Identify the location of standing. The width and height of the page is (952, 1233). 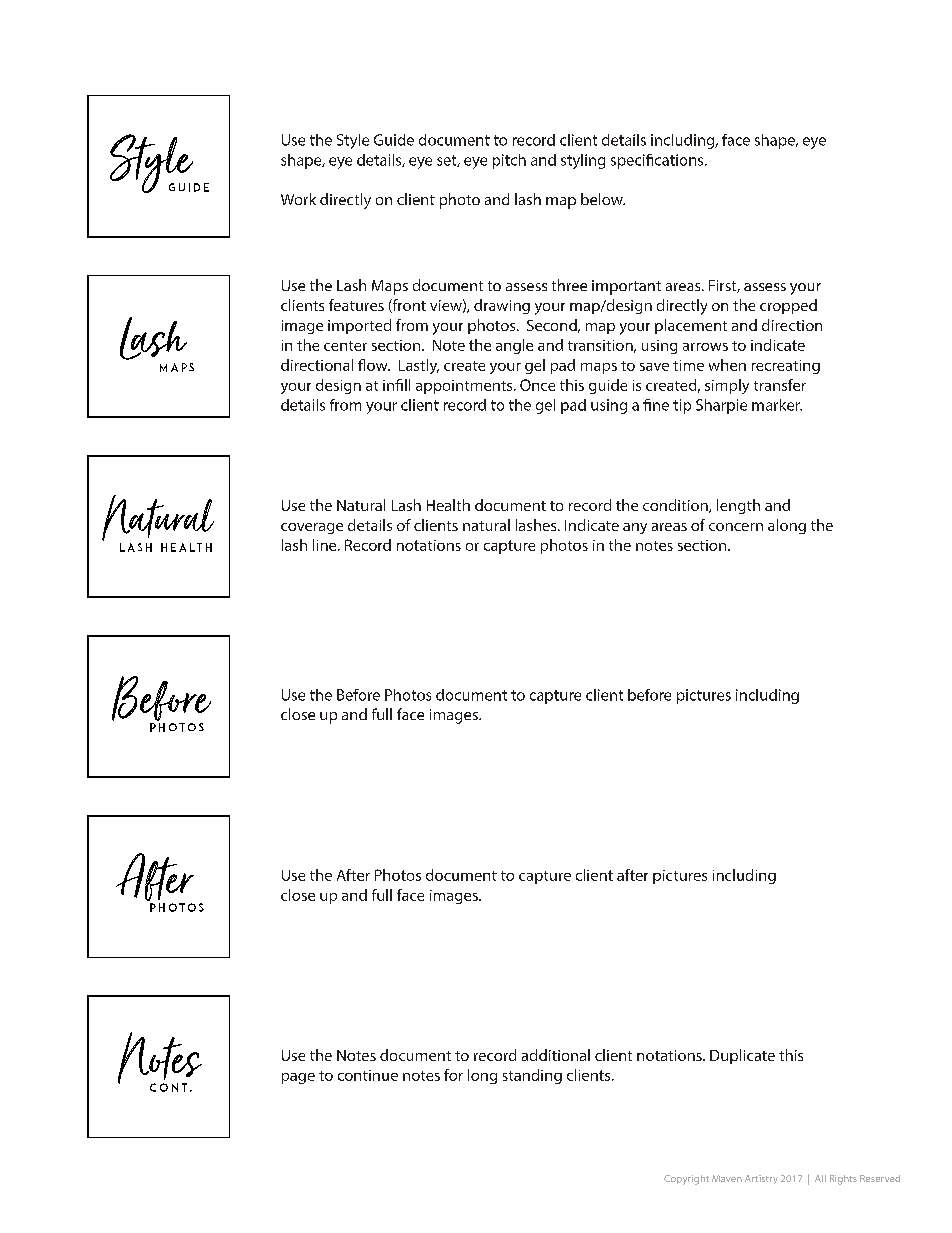
(532, 1076).
